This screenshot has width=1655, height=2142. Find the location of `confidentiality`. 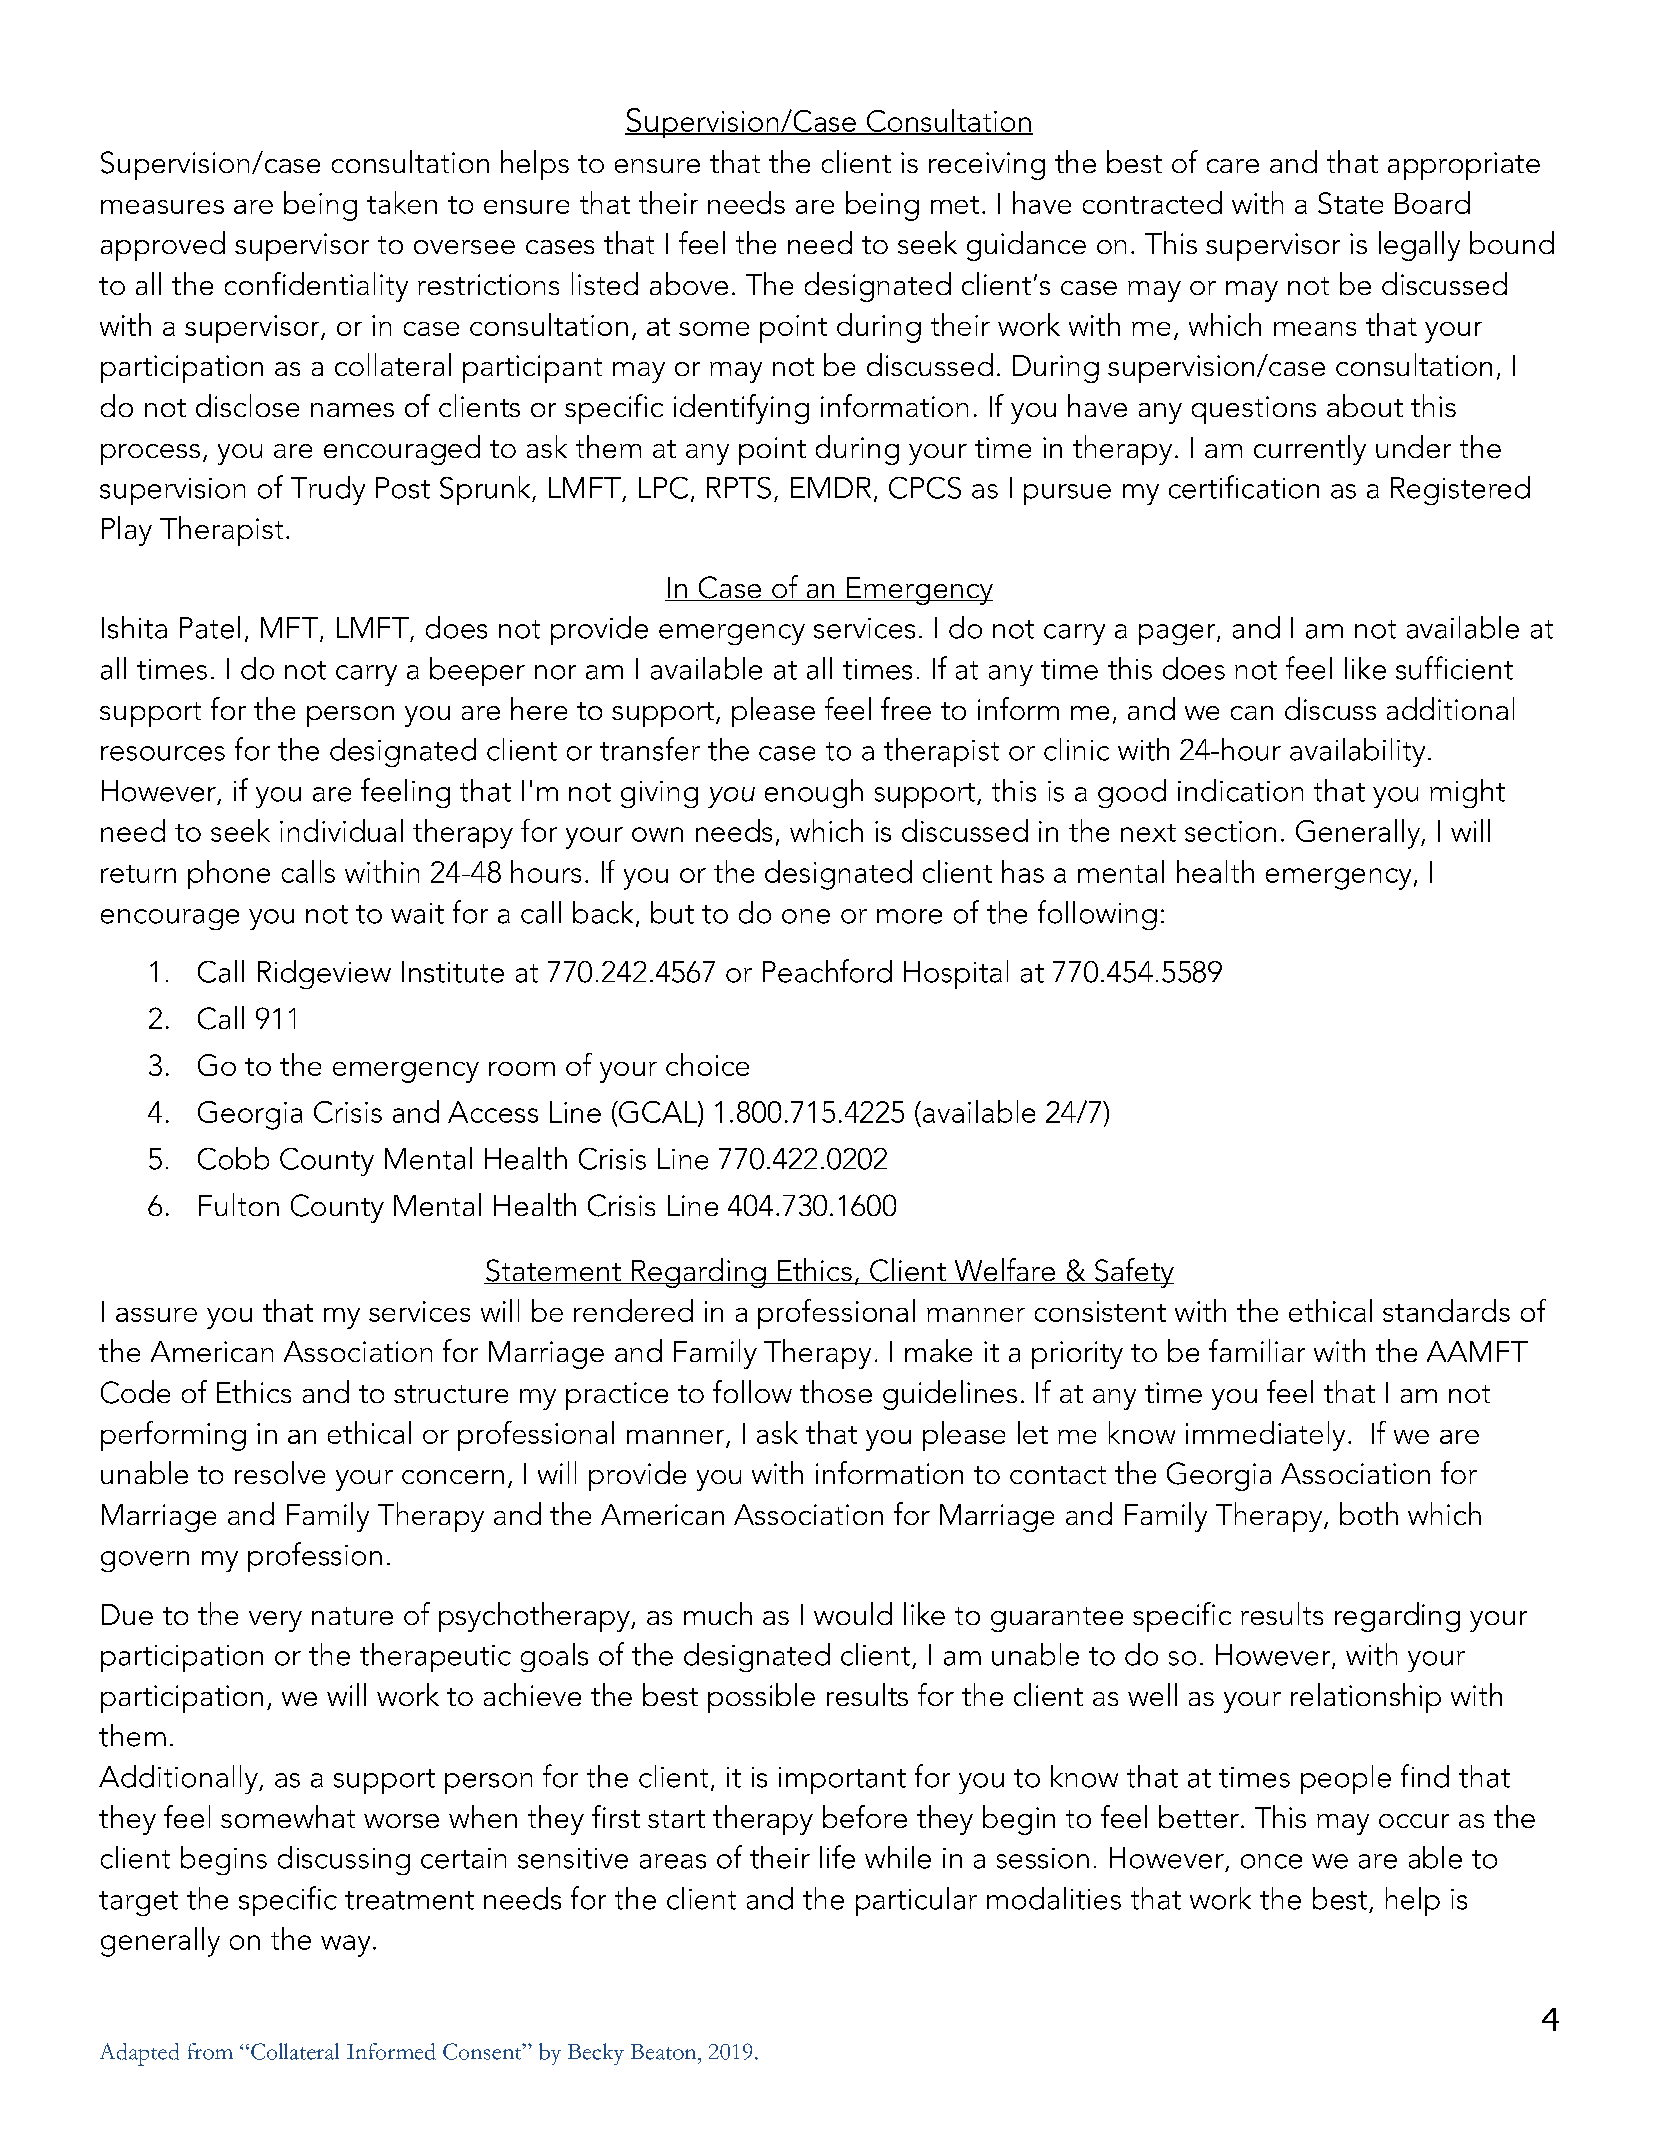

confidentiality is located at coordinates (316, 287).
